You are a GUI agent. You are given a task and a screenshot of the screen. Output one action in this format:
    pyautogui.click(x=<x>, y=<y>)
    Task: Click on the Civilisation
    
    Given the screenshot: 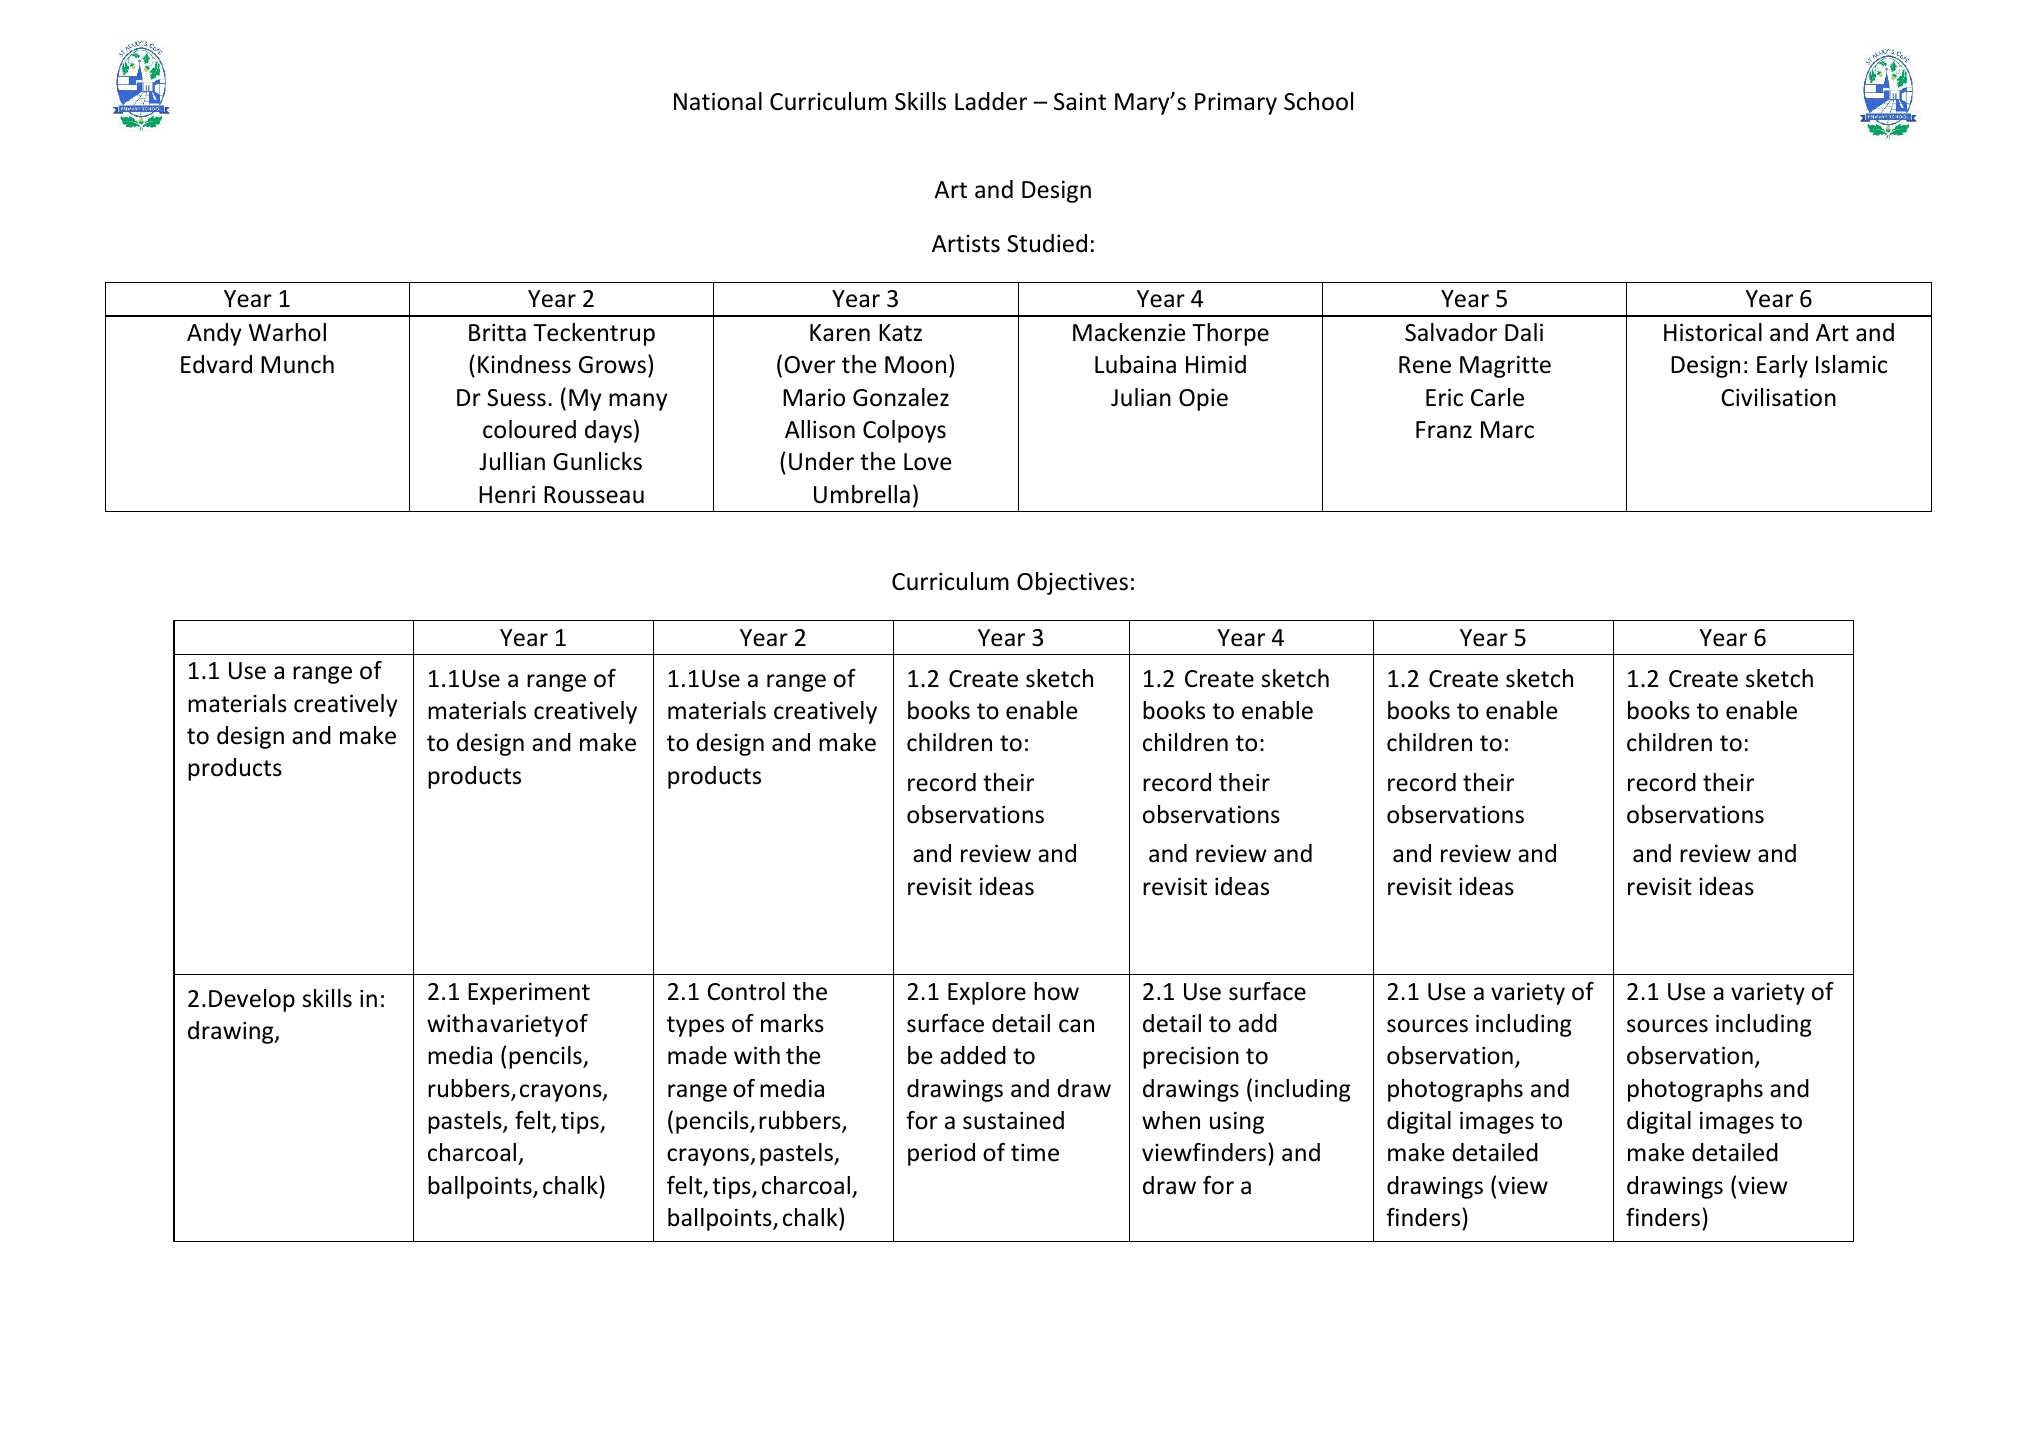 What is the action you would take?
    pyautogui.click(x=1778, y=397)
